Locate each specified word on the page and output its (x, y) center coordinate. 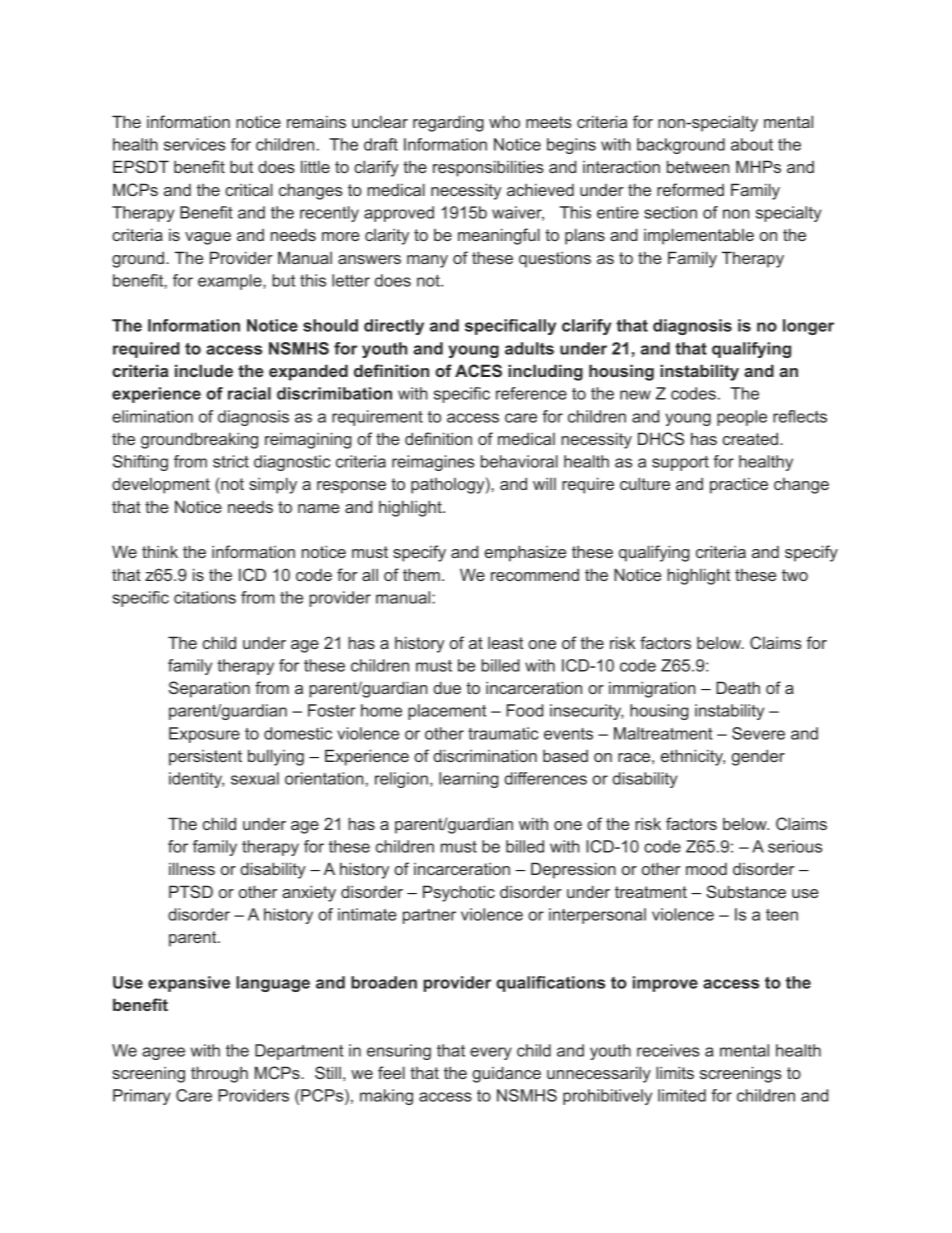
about (752, 144)
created (750, 438)
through (219, 1074)
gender (758, 757)
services (194, 144)
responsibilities (488, 168)
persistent (205, 757)
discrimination (485, 755)
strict (231, 461)
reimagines (433, 463)
